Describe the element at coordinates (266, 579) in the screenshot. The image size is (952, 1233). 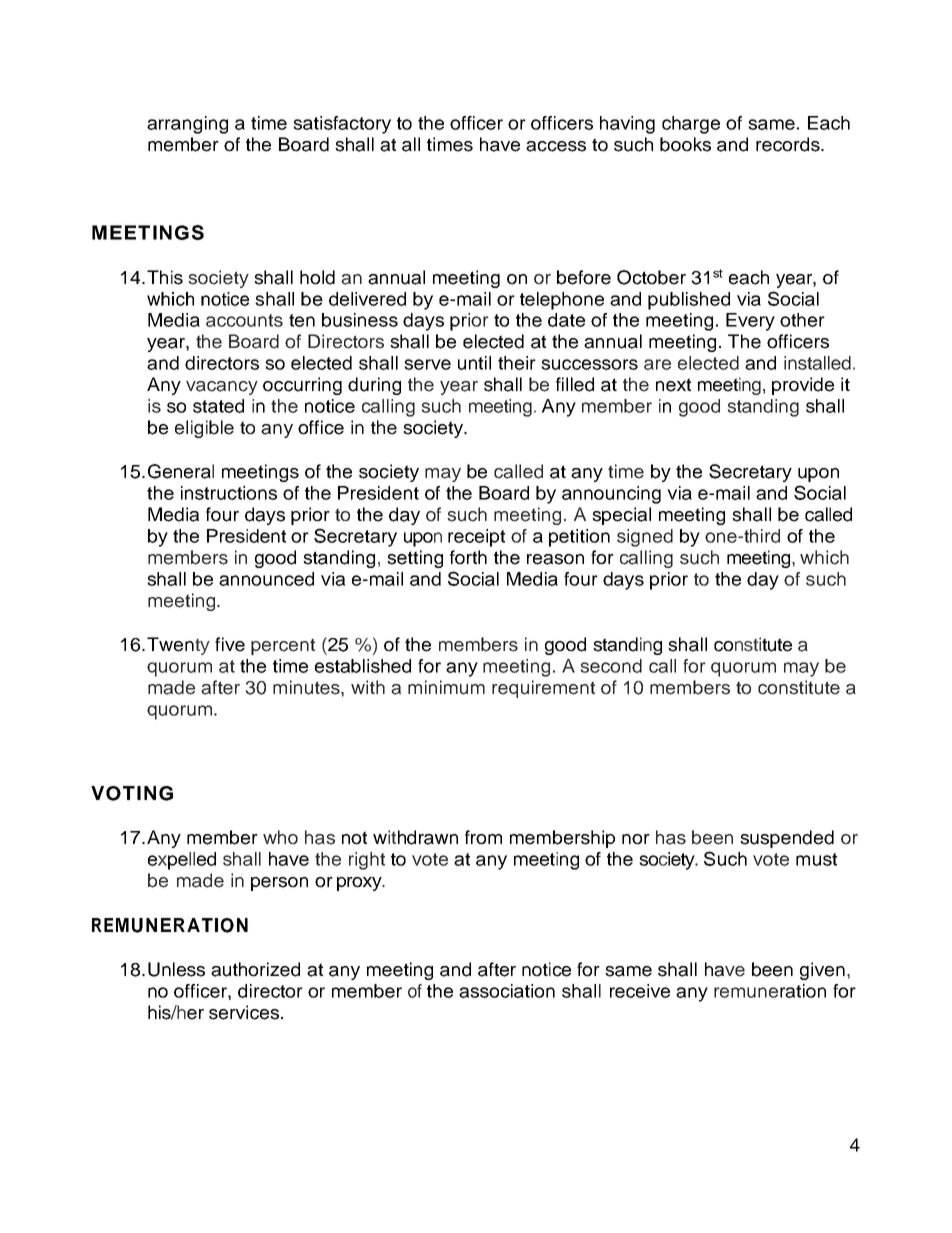
I see `announced` at that location.
